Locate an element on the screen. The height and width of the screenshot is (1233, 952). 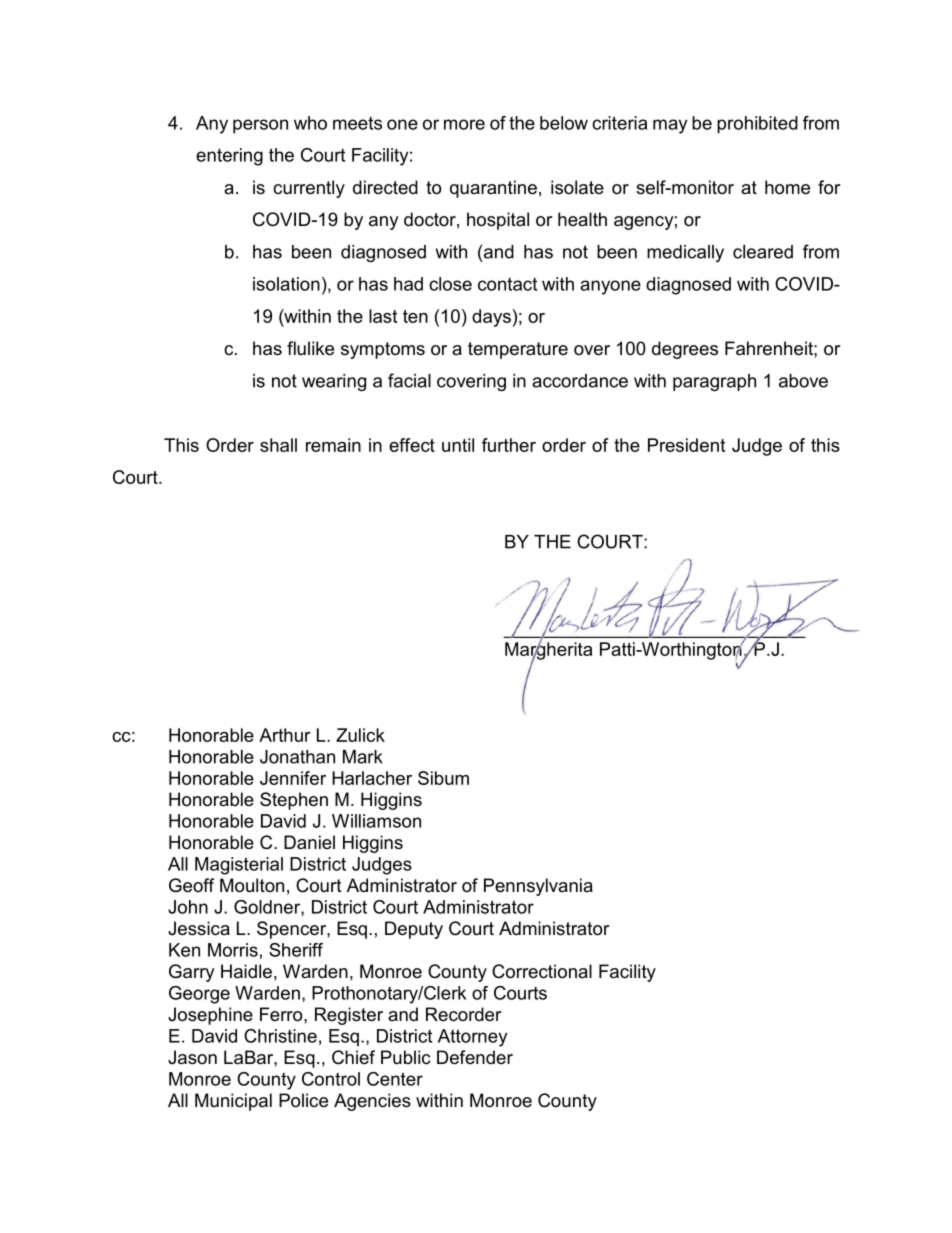
Defender is located at coordinates (475, 1057).
